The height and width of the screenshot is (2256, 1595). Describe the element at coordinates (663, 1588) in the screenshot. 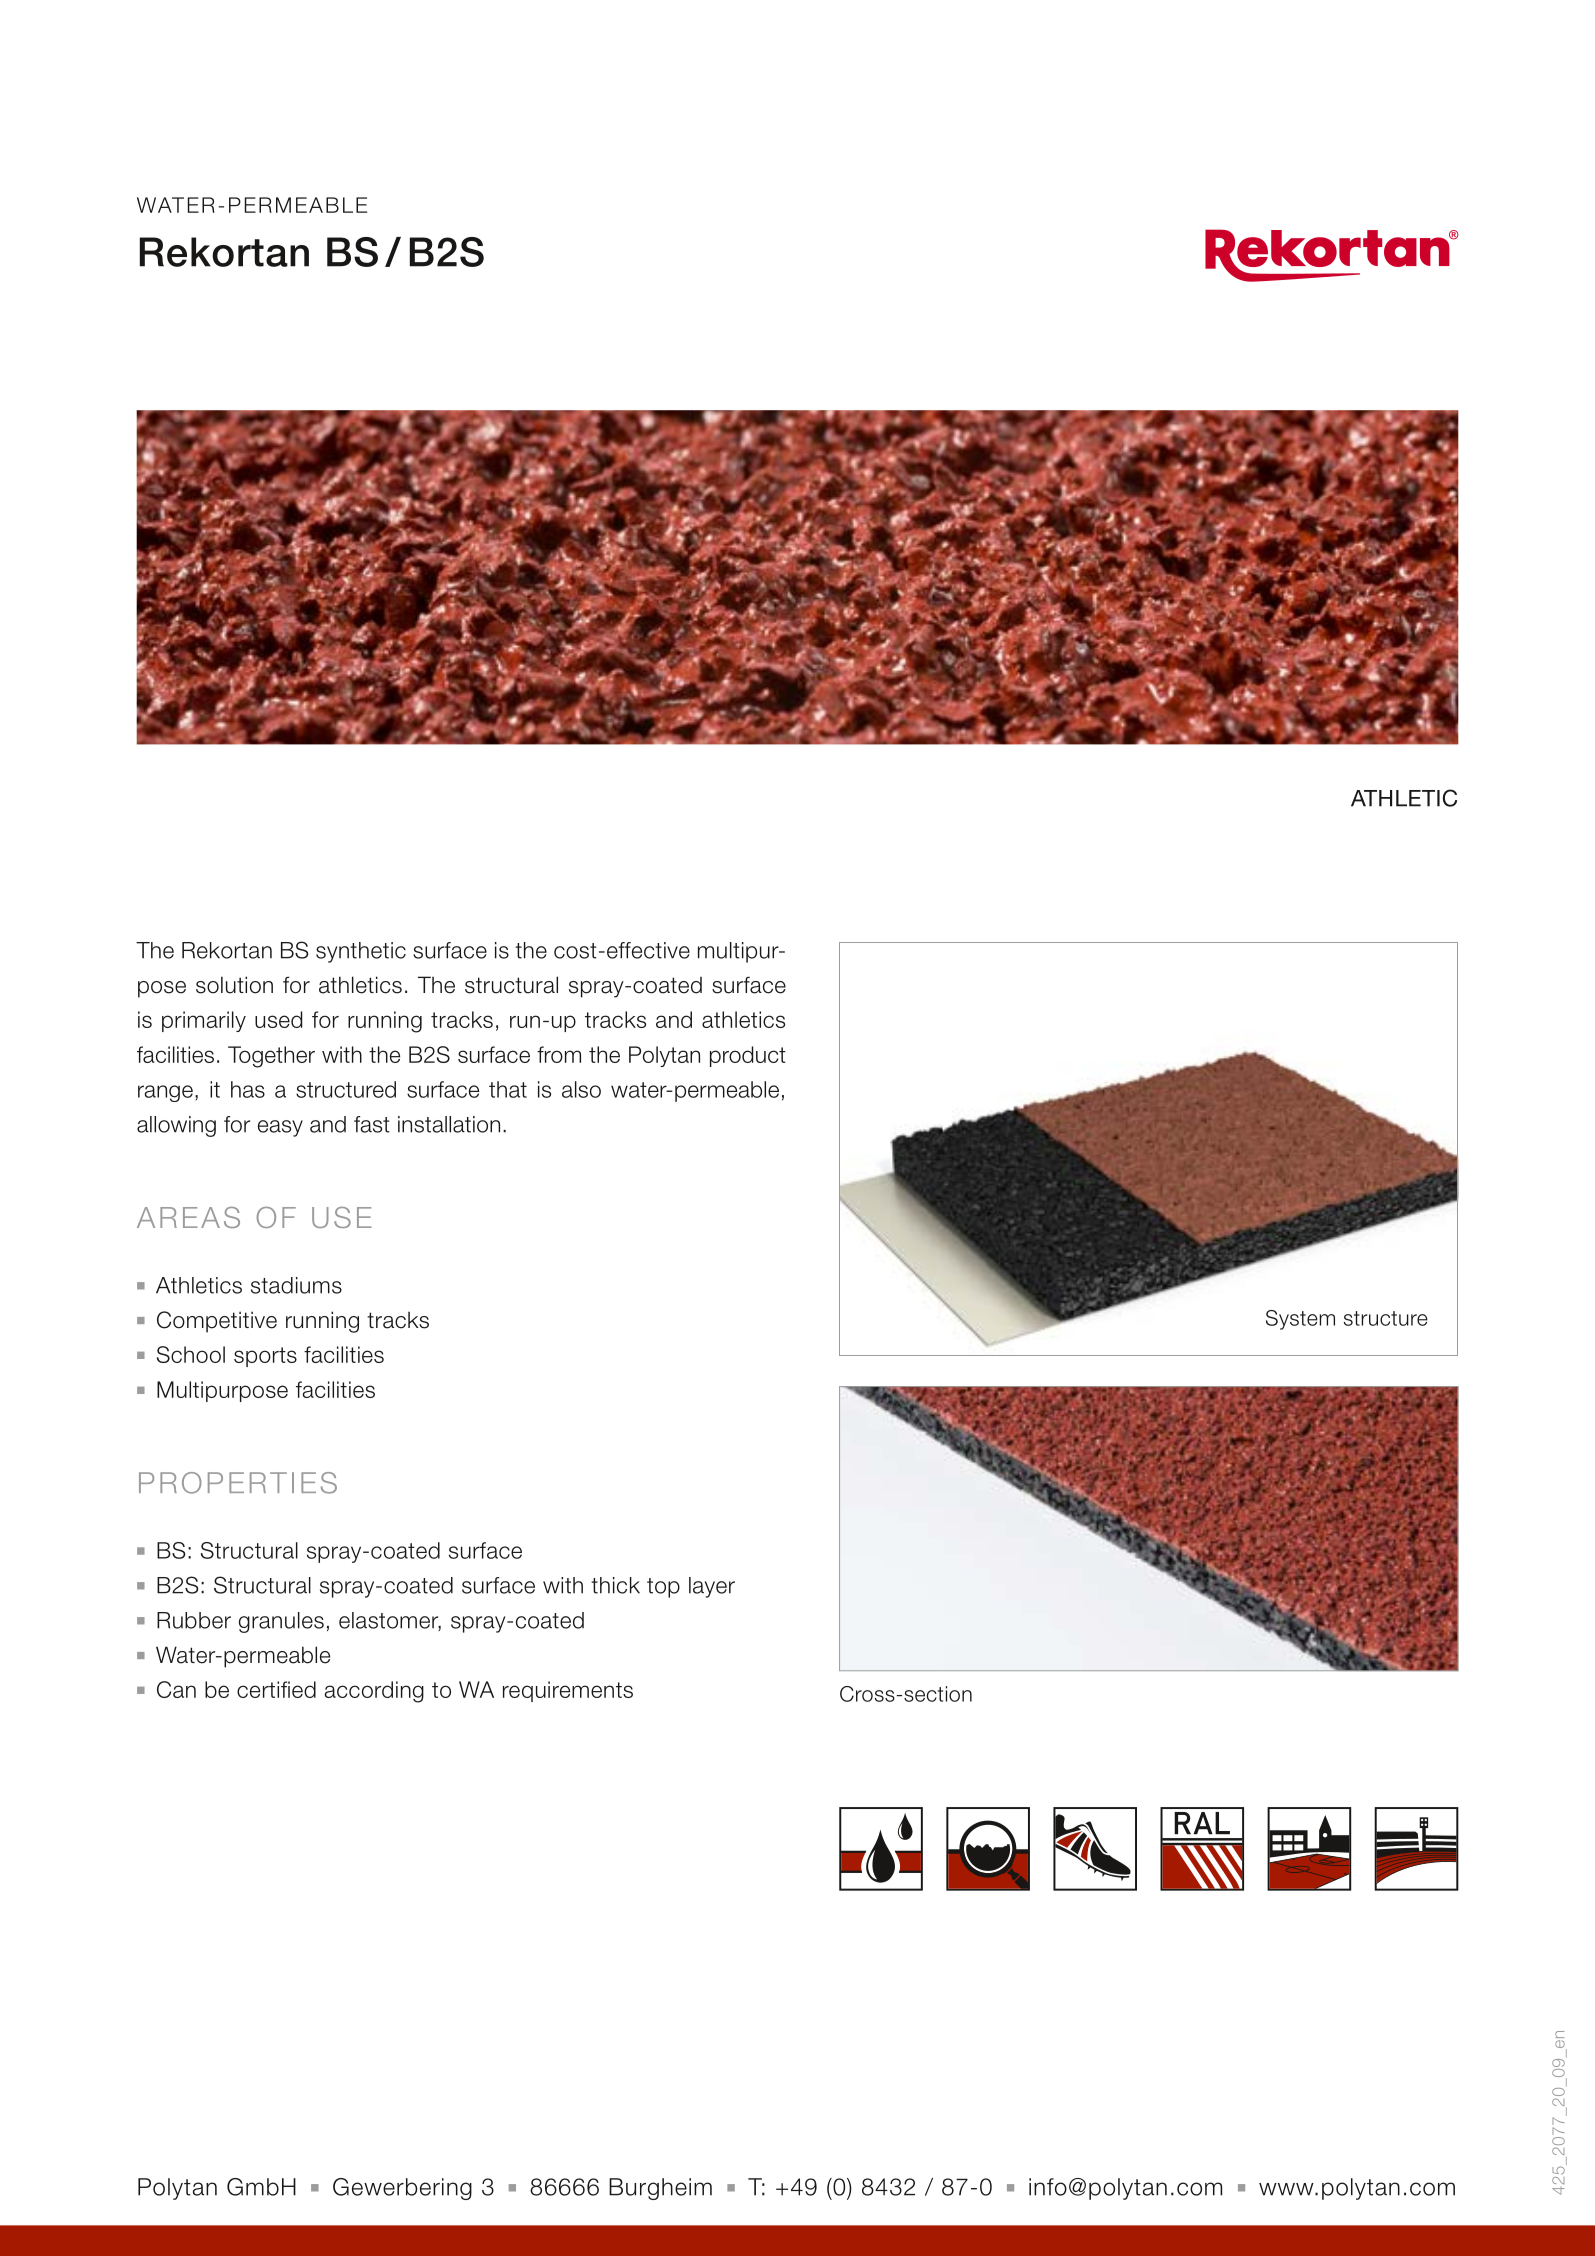

I see `top` at that location.
